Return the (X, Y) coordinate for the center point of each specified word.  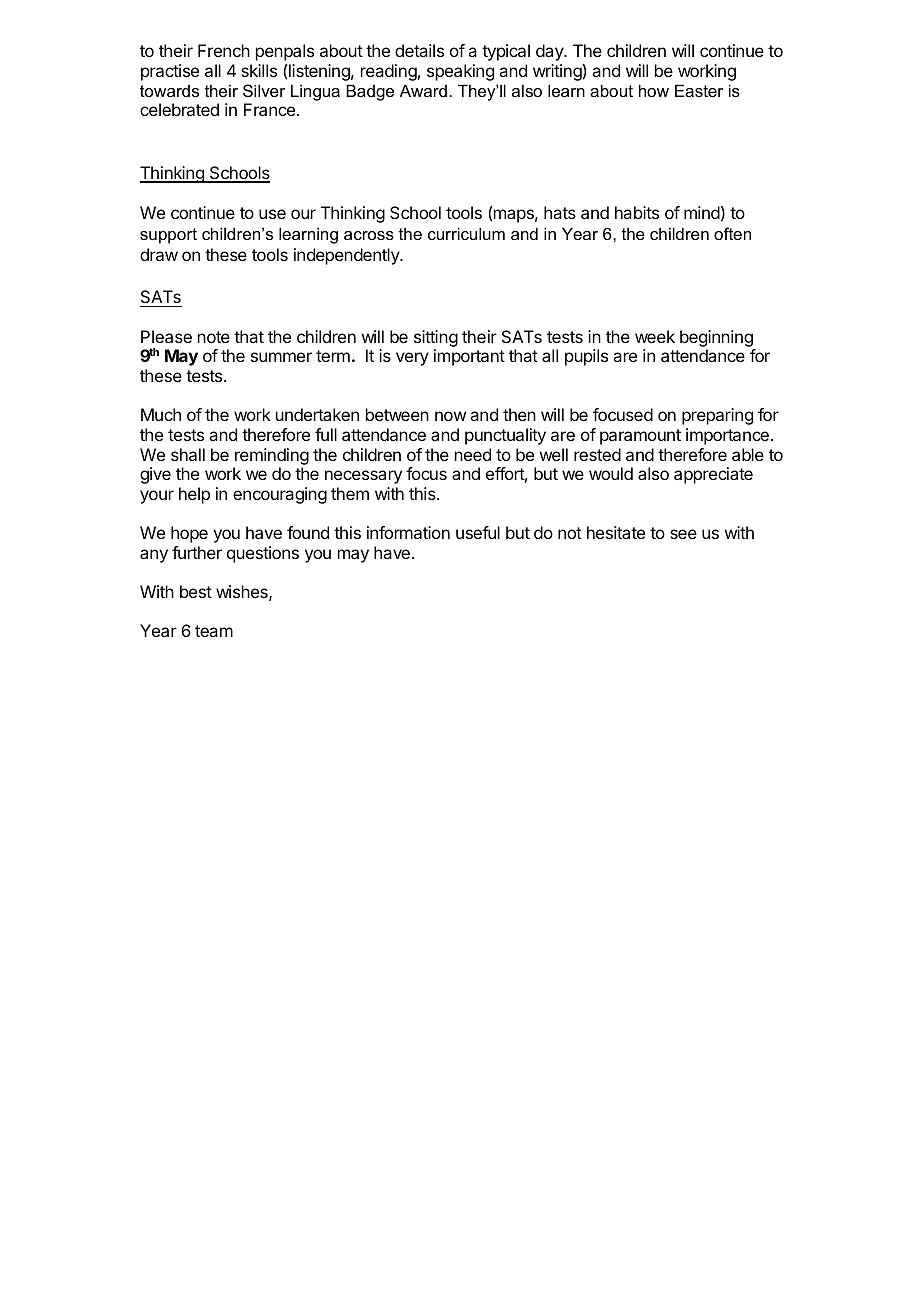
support (168, 236)
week (655, 336)
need (473, 454)
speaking (460, 72)
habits (637, 212)
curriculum (466, 233)
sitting (436, 340)
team (214, 631)
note (214, 337)
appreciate (713, 475)
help (194, 495)
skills (259, 70)
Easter (699, 90)
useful (478, 532)
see (683, 534)
